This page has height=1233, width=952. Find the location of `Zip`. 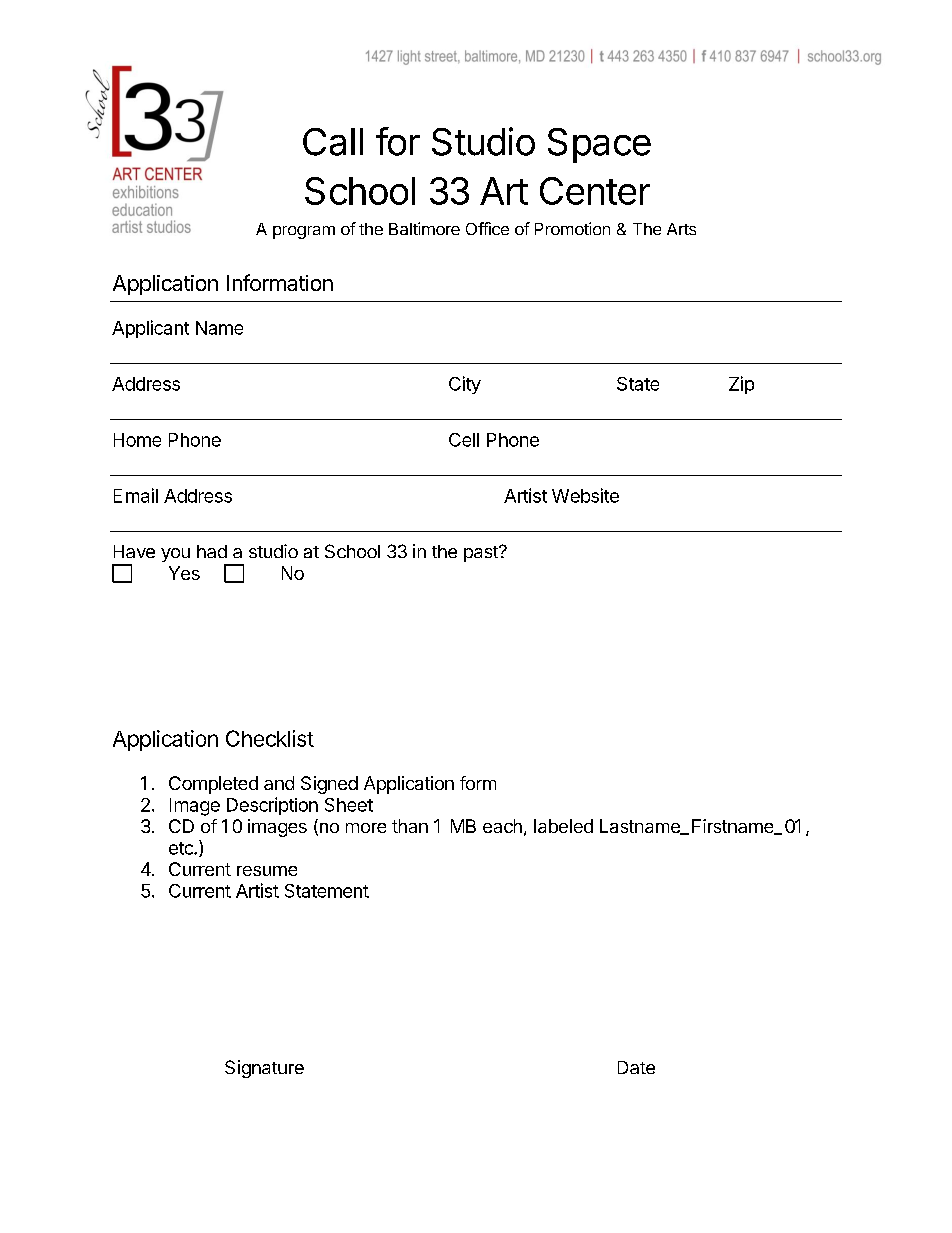

Zip is located at coordinates (741, 385).
